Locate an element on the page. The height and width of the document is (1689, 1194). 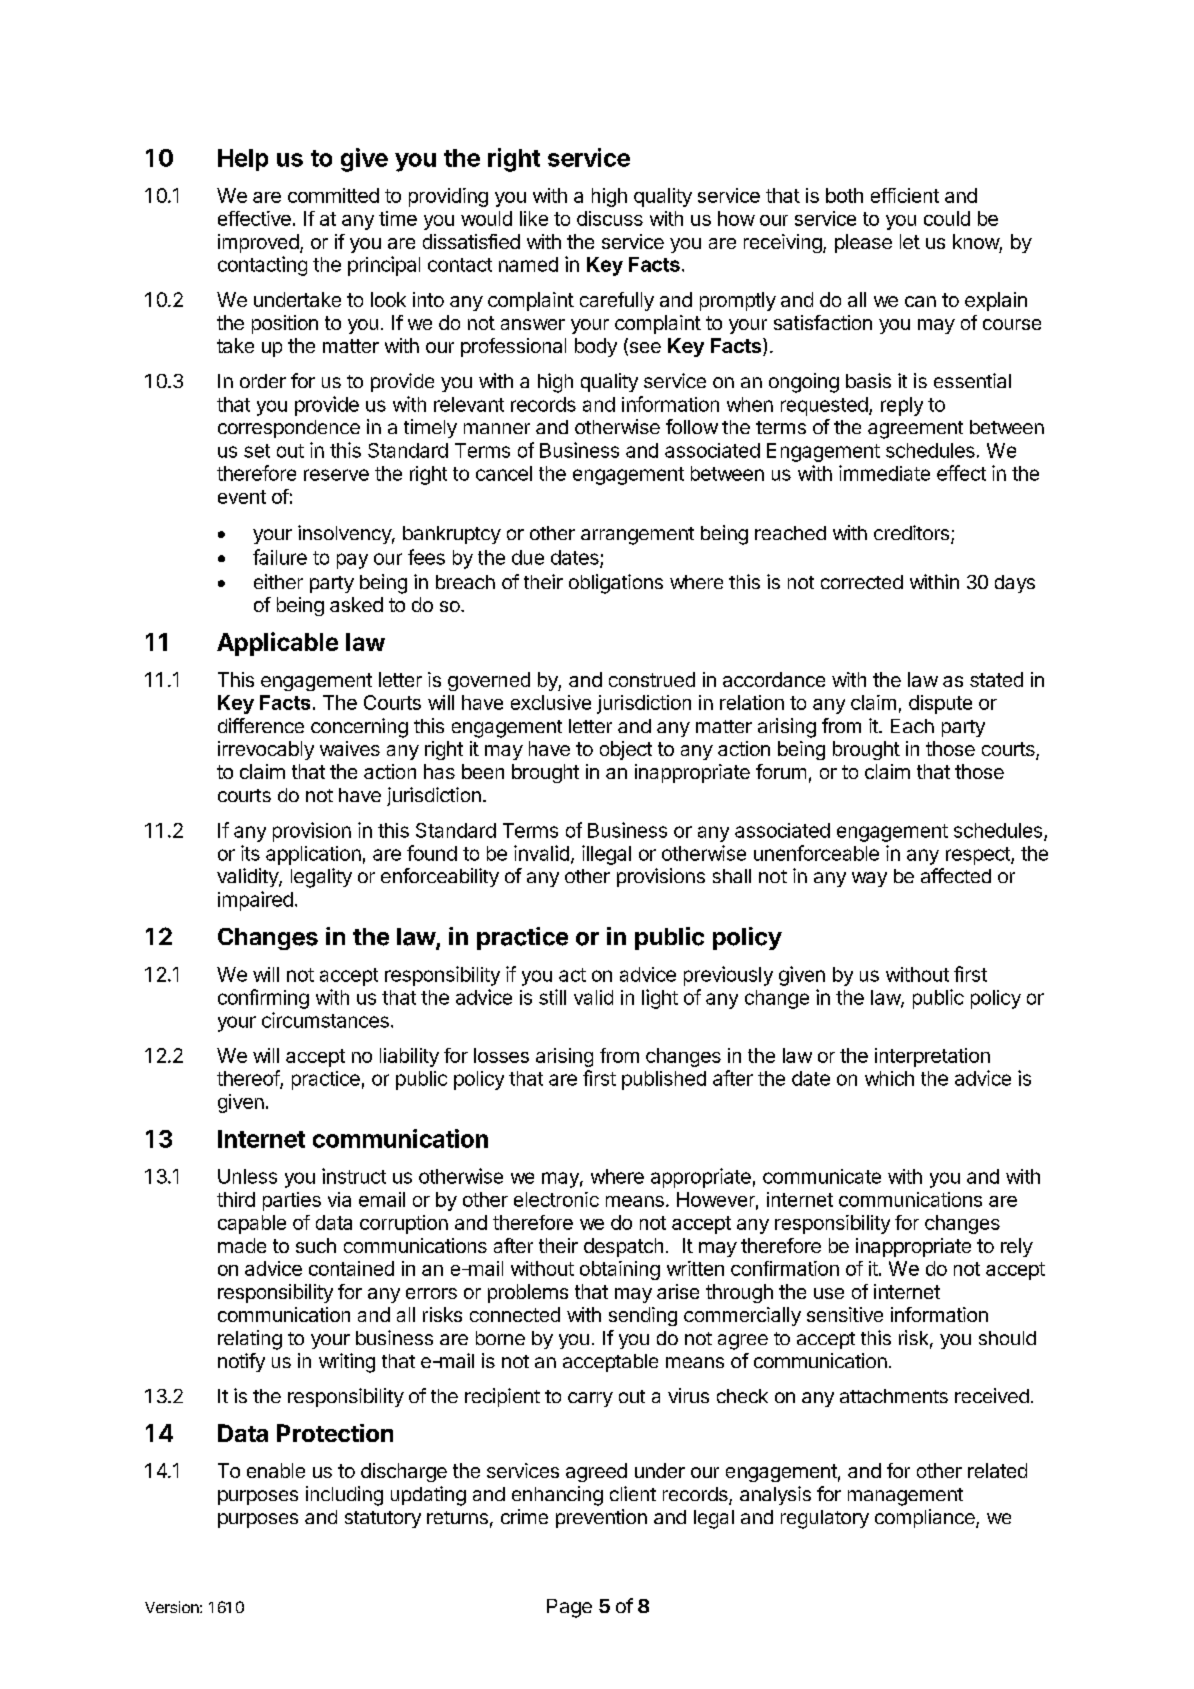
Applicable is located at coordinates (277, 644).
